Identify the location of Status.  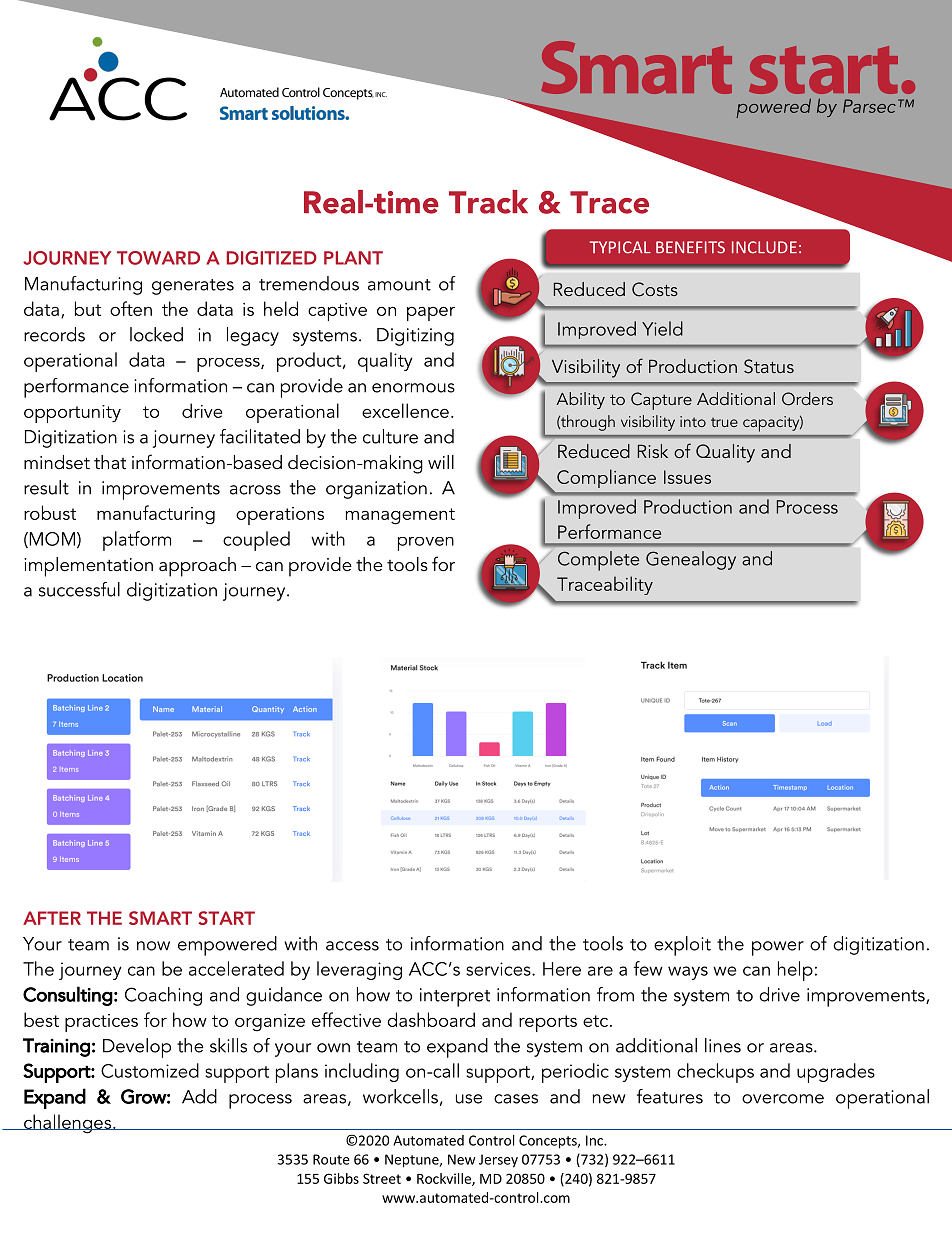
(769, 366).
